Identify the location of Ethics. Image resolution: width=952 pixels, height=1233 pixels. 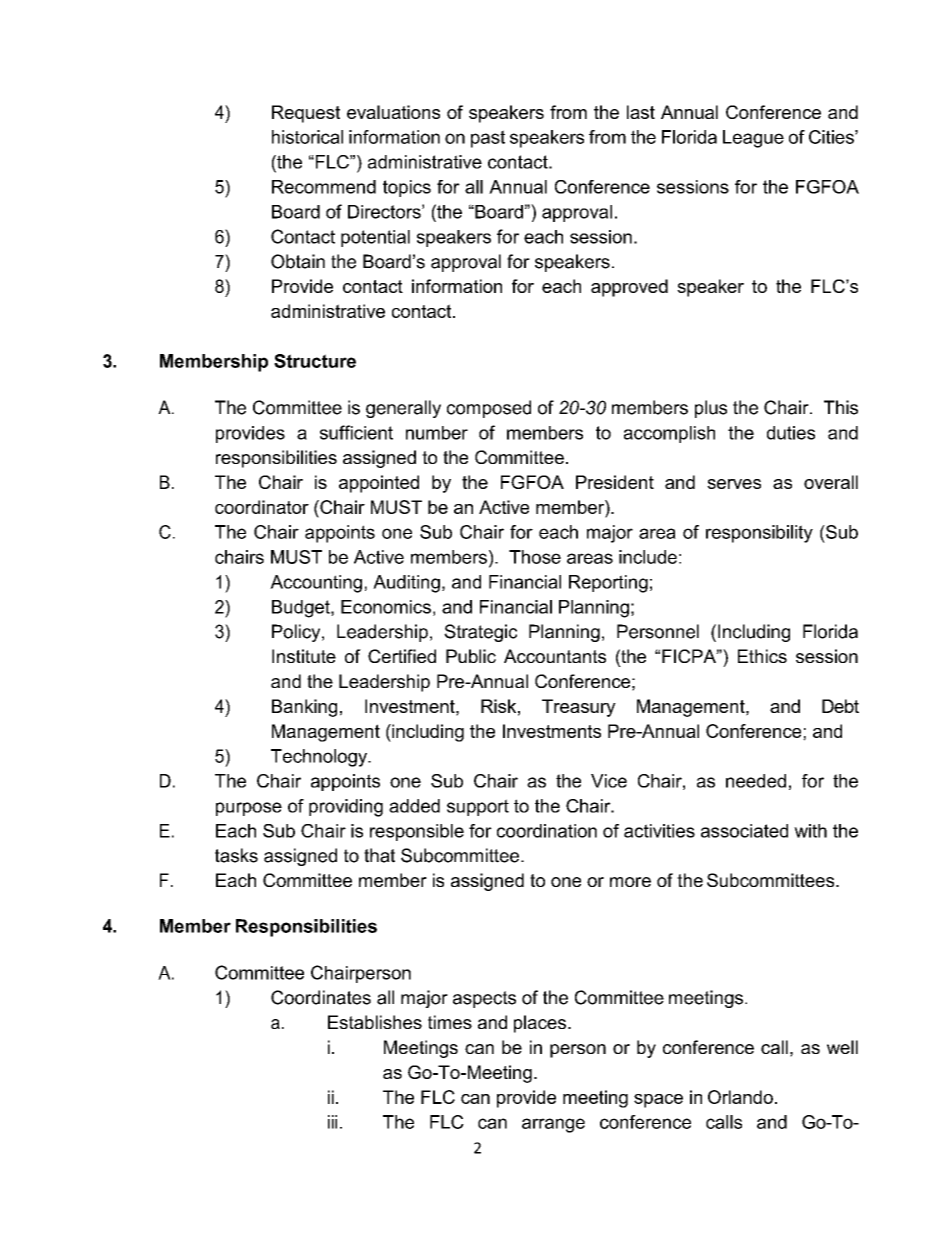
(762, 656).
